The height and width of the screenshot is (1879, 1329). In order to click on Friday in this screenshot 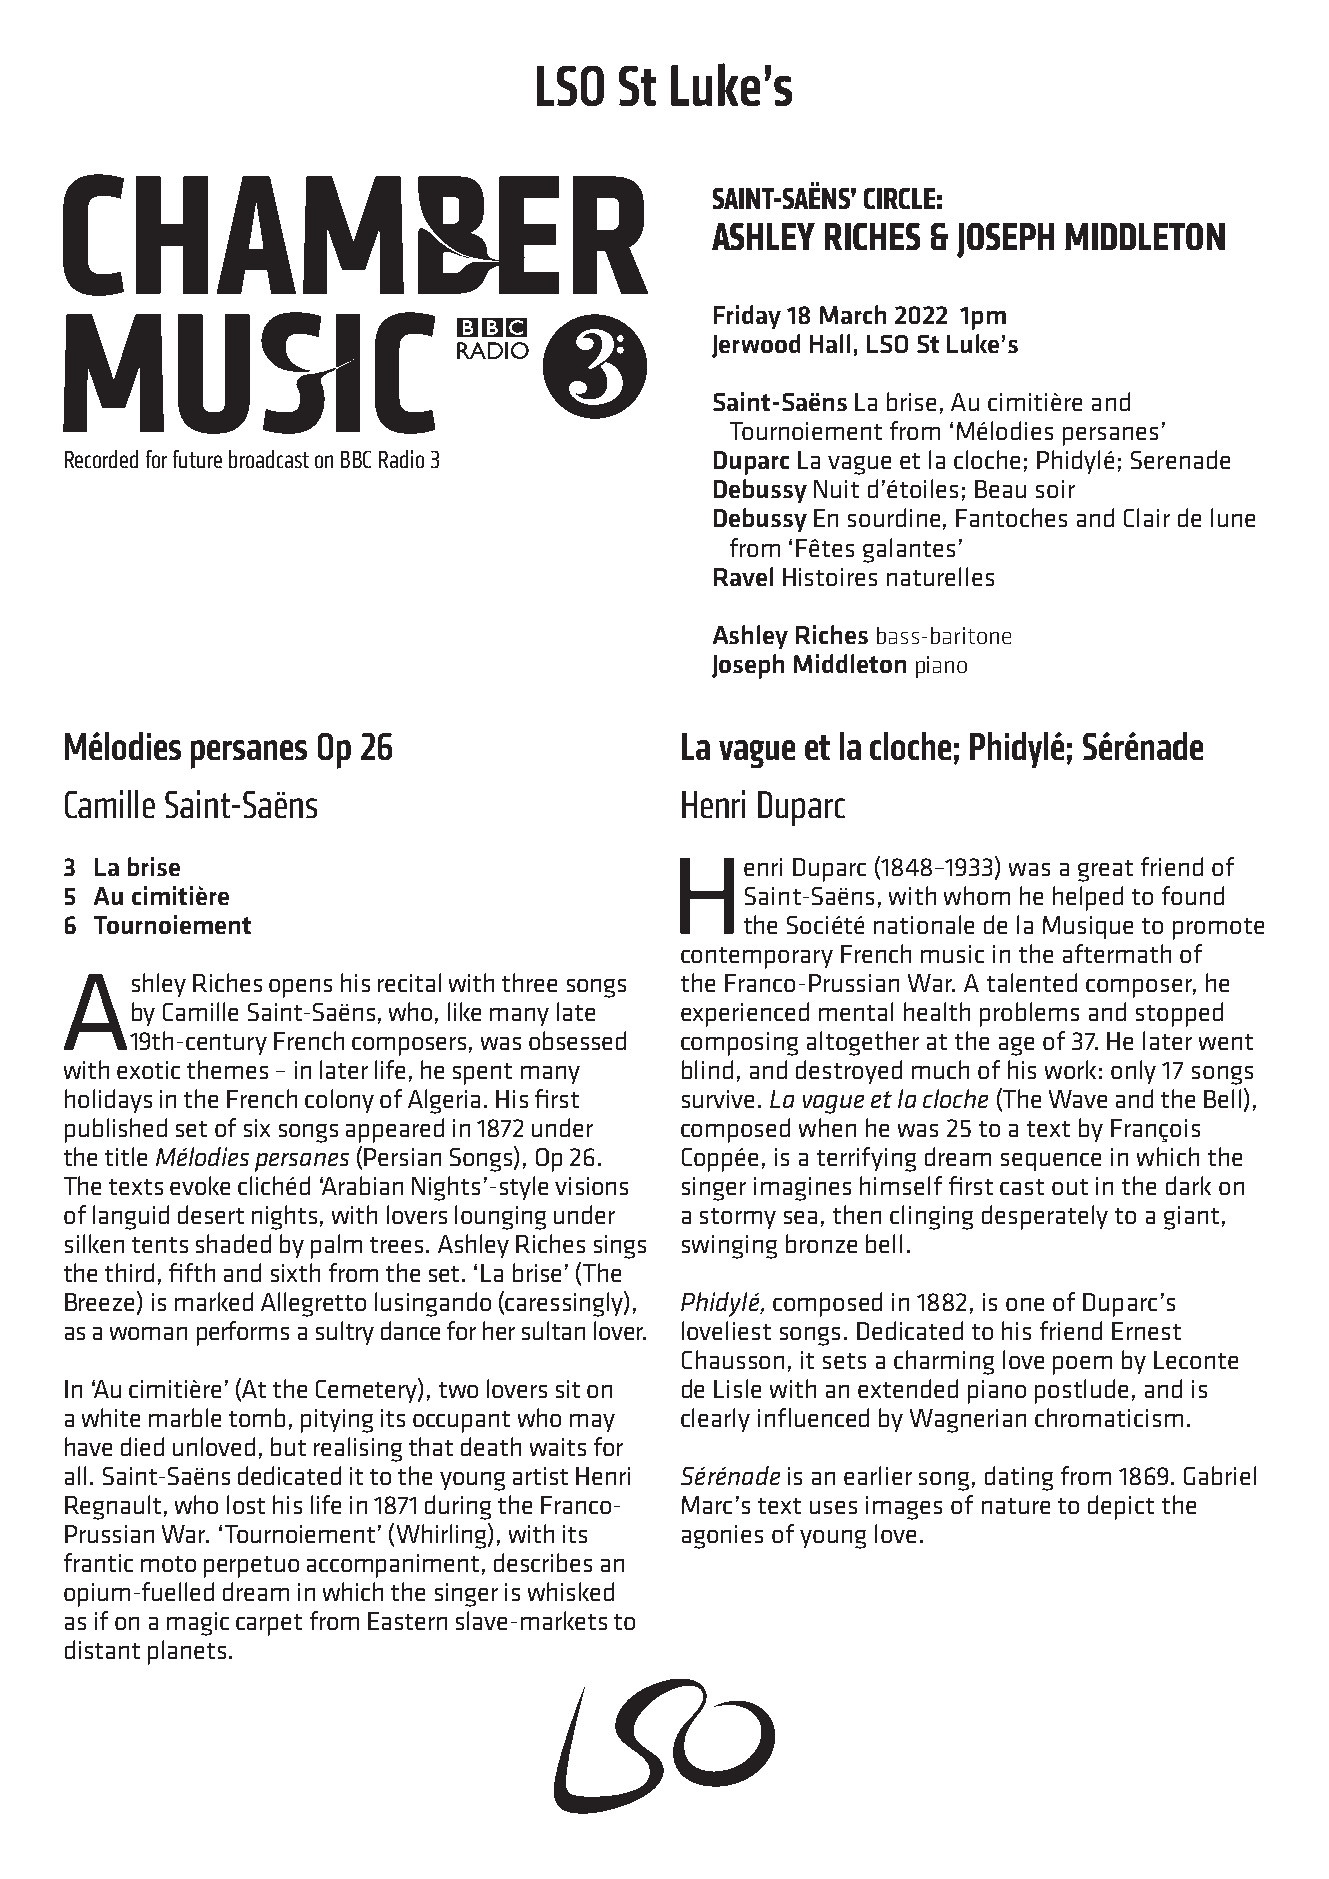, I will do `click(747, 317)`.
